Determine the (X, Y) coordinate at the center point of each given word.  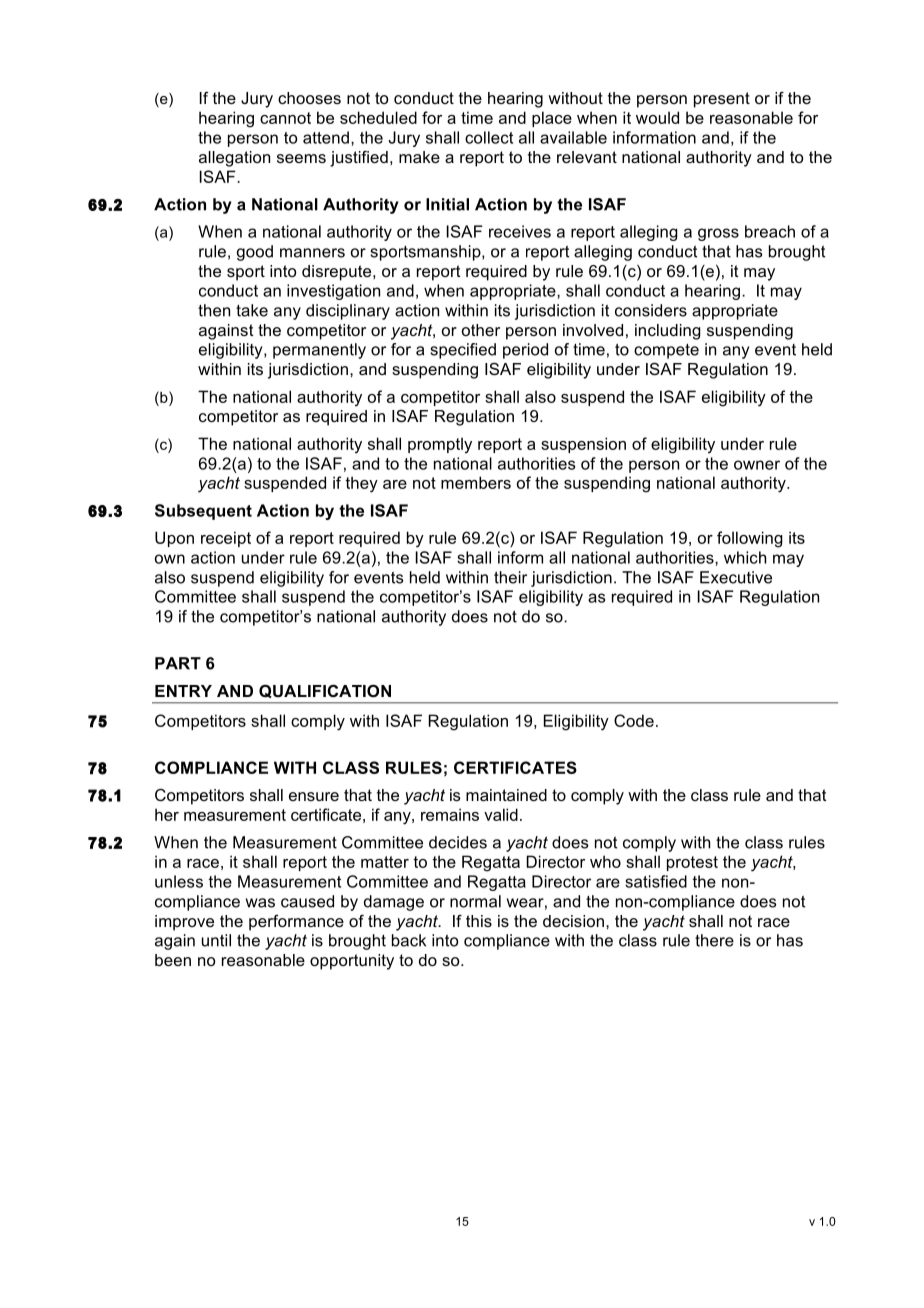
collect (489, 137)
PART (178, 663)
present (722, 100)
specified (463, 351)
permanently (319, 351)
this (479, 921)
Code (634, 720)
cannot (285, 118)
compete (666, 351)
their (510, 577)
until (216, 940)
